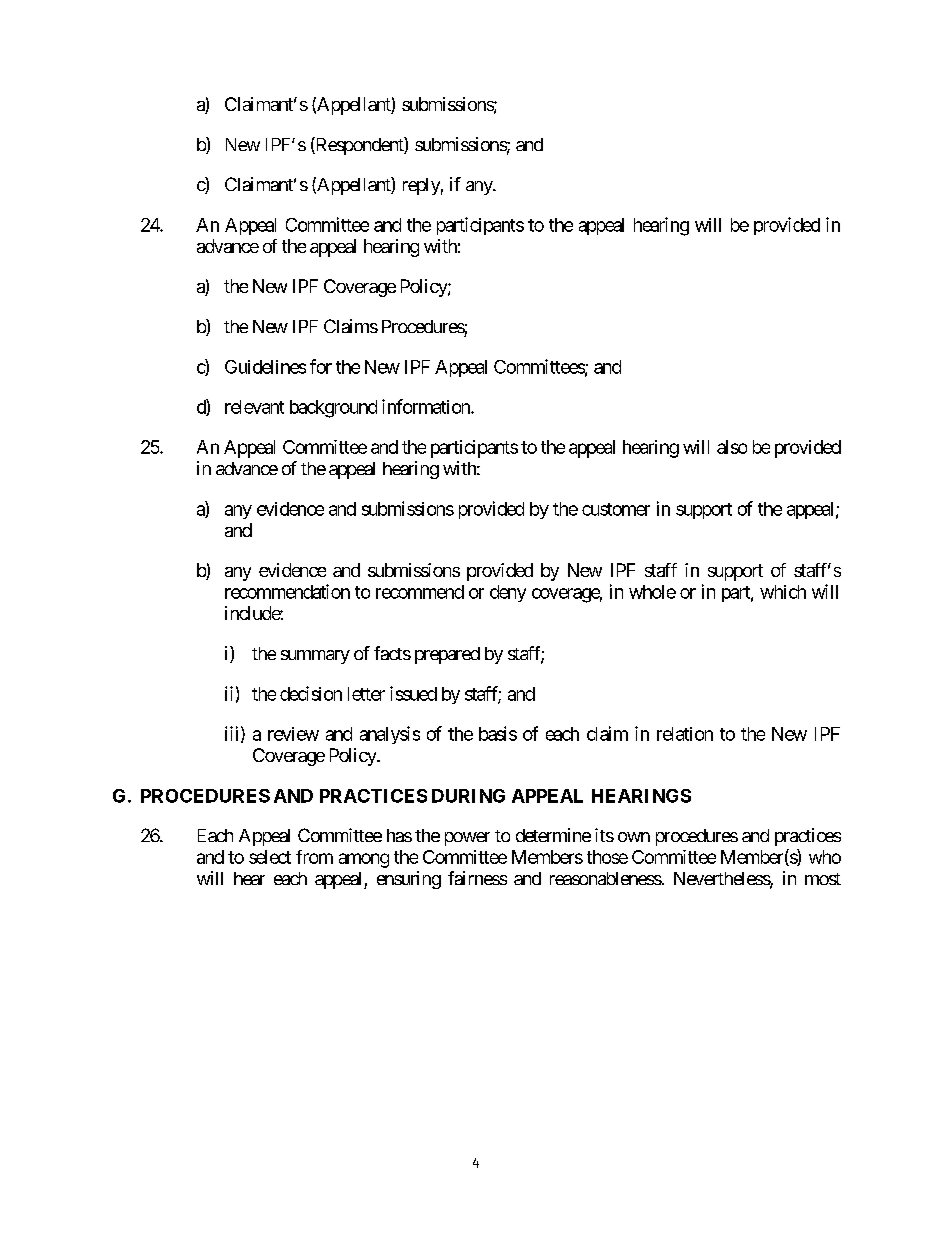 The height and width of the image is (1233, 952). What do you see at coordinates (293, 734) in the image?
I see `review` at bounding box center [293, 734].
